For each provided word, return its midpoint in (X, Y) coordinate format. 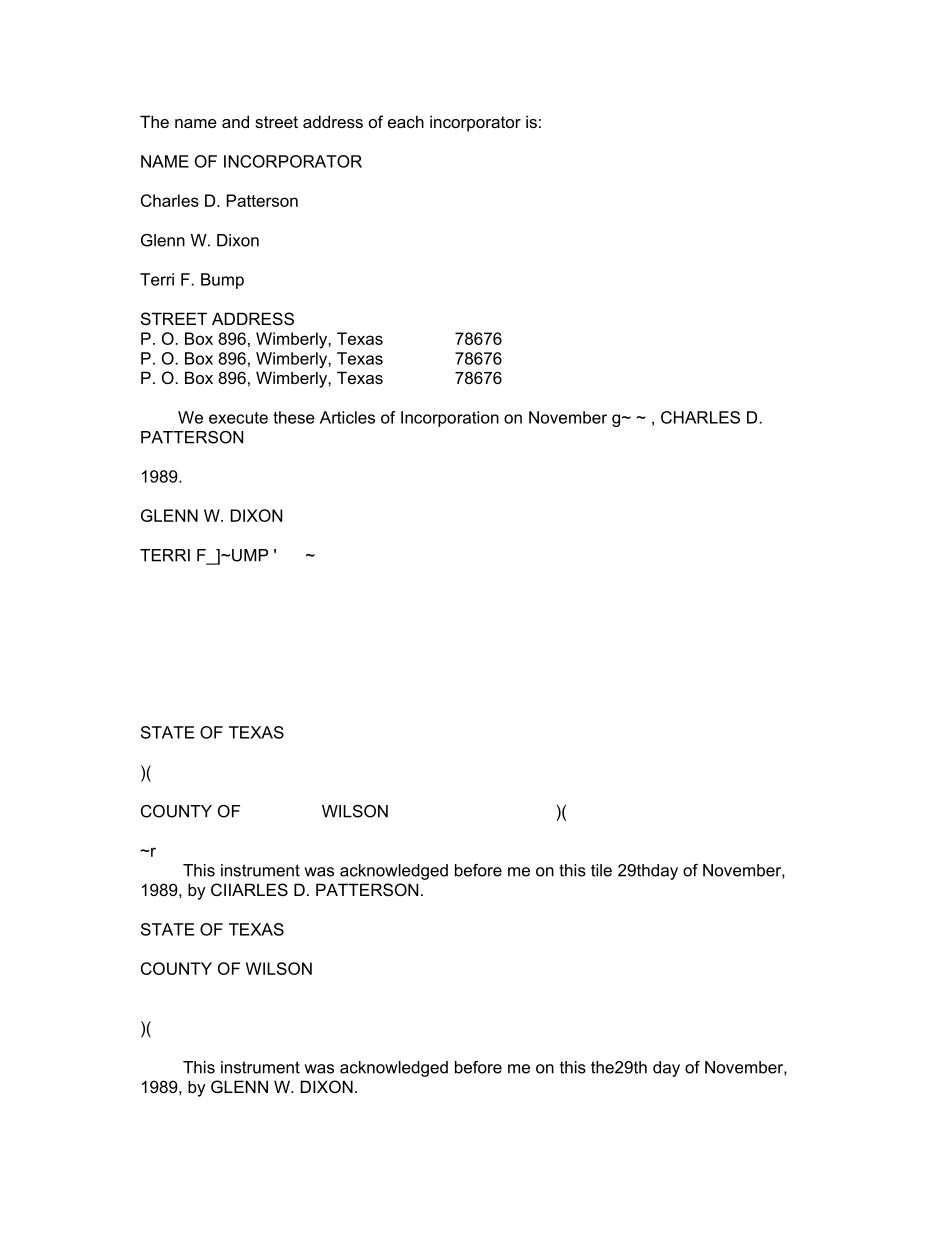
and (235, 121)
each (406, 121)
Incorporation (450, 419)
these (294, 417)
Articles (347, 417)
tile (601, 870)
